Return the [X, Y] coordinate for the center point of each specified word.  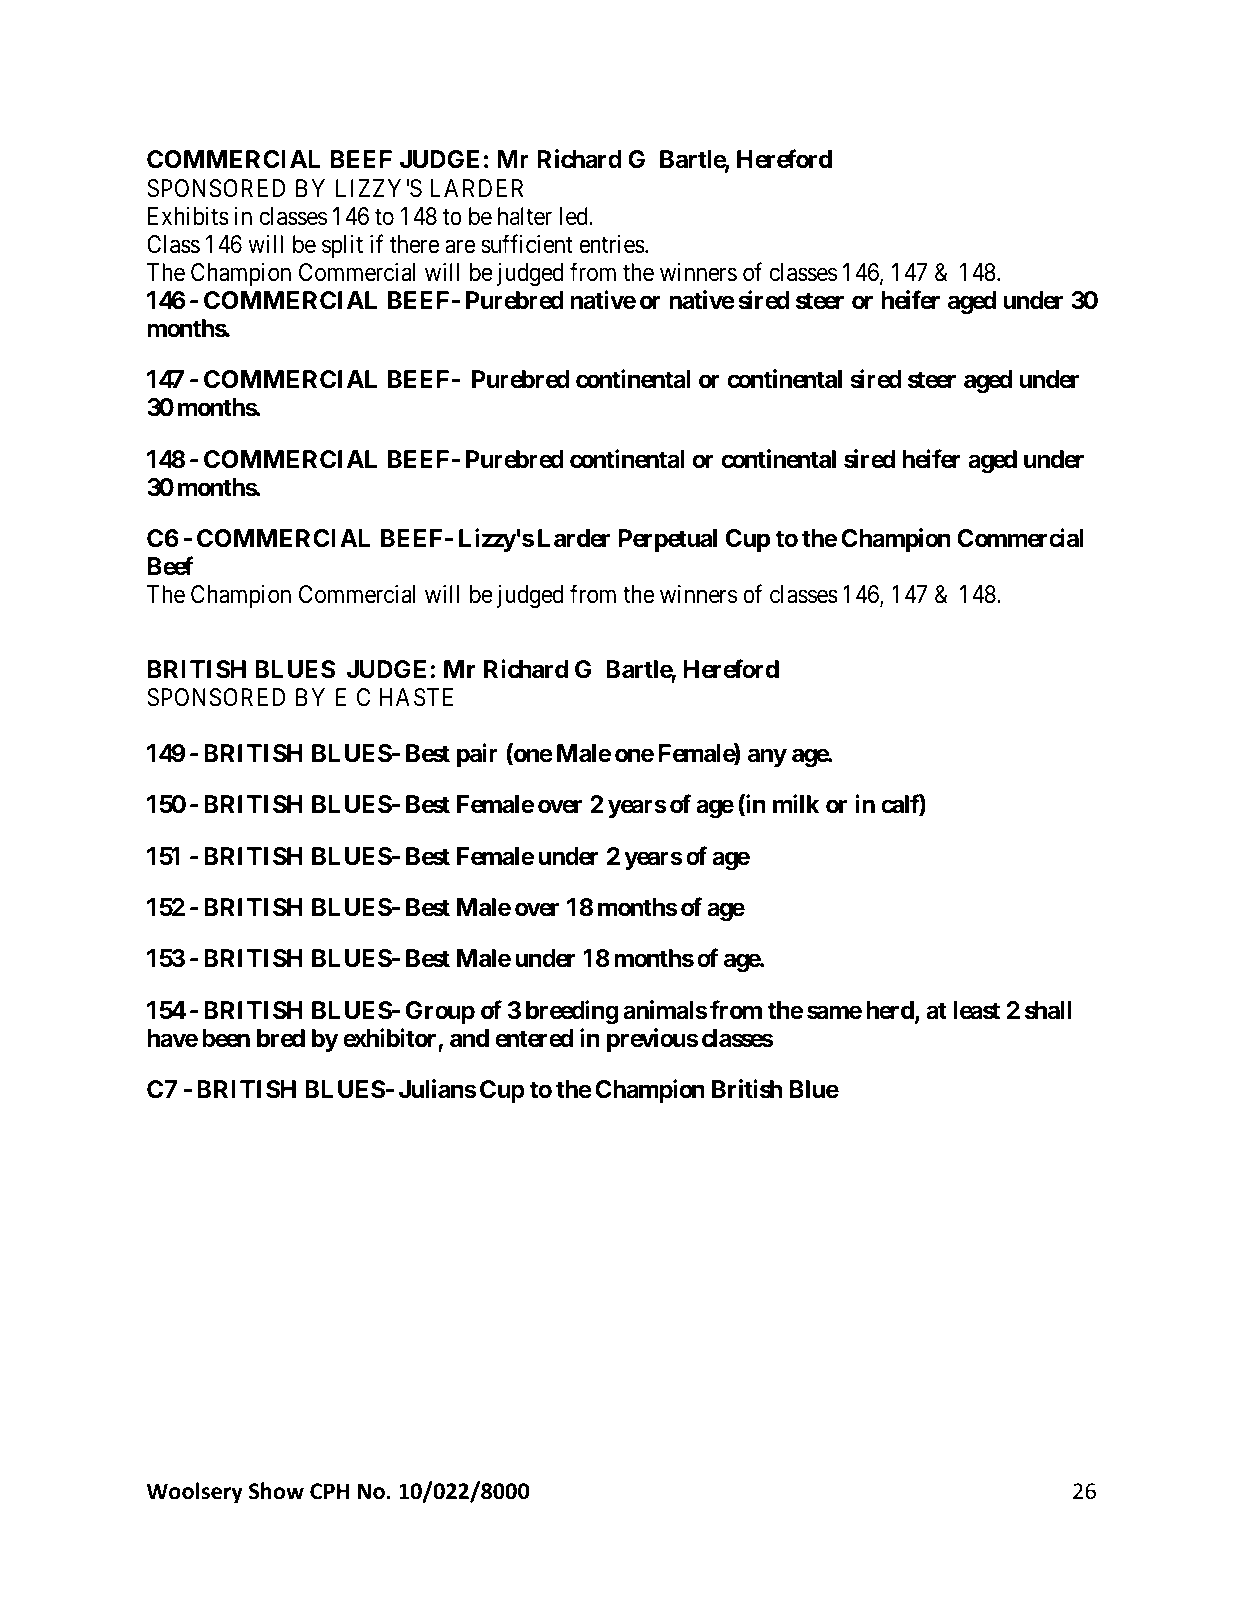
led [575, 216]
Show [276, 1491]
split [342, 246]
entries [612, 244]
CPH [329, 1491]
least [976, 1010]
